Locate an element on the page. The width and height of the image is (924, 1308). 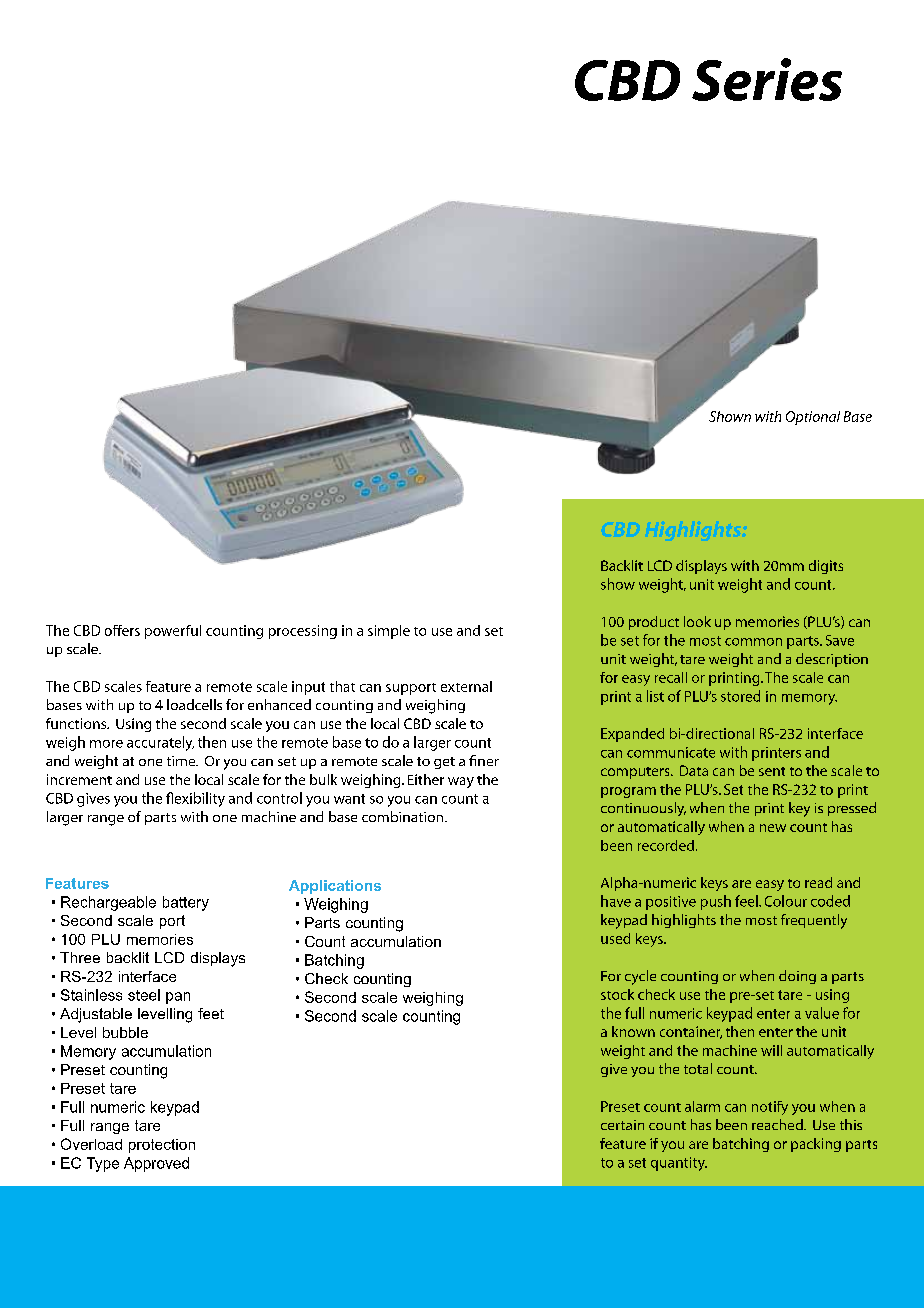
way is located at coordinates (461, 782).
